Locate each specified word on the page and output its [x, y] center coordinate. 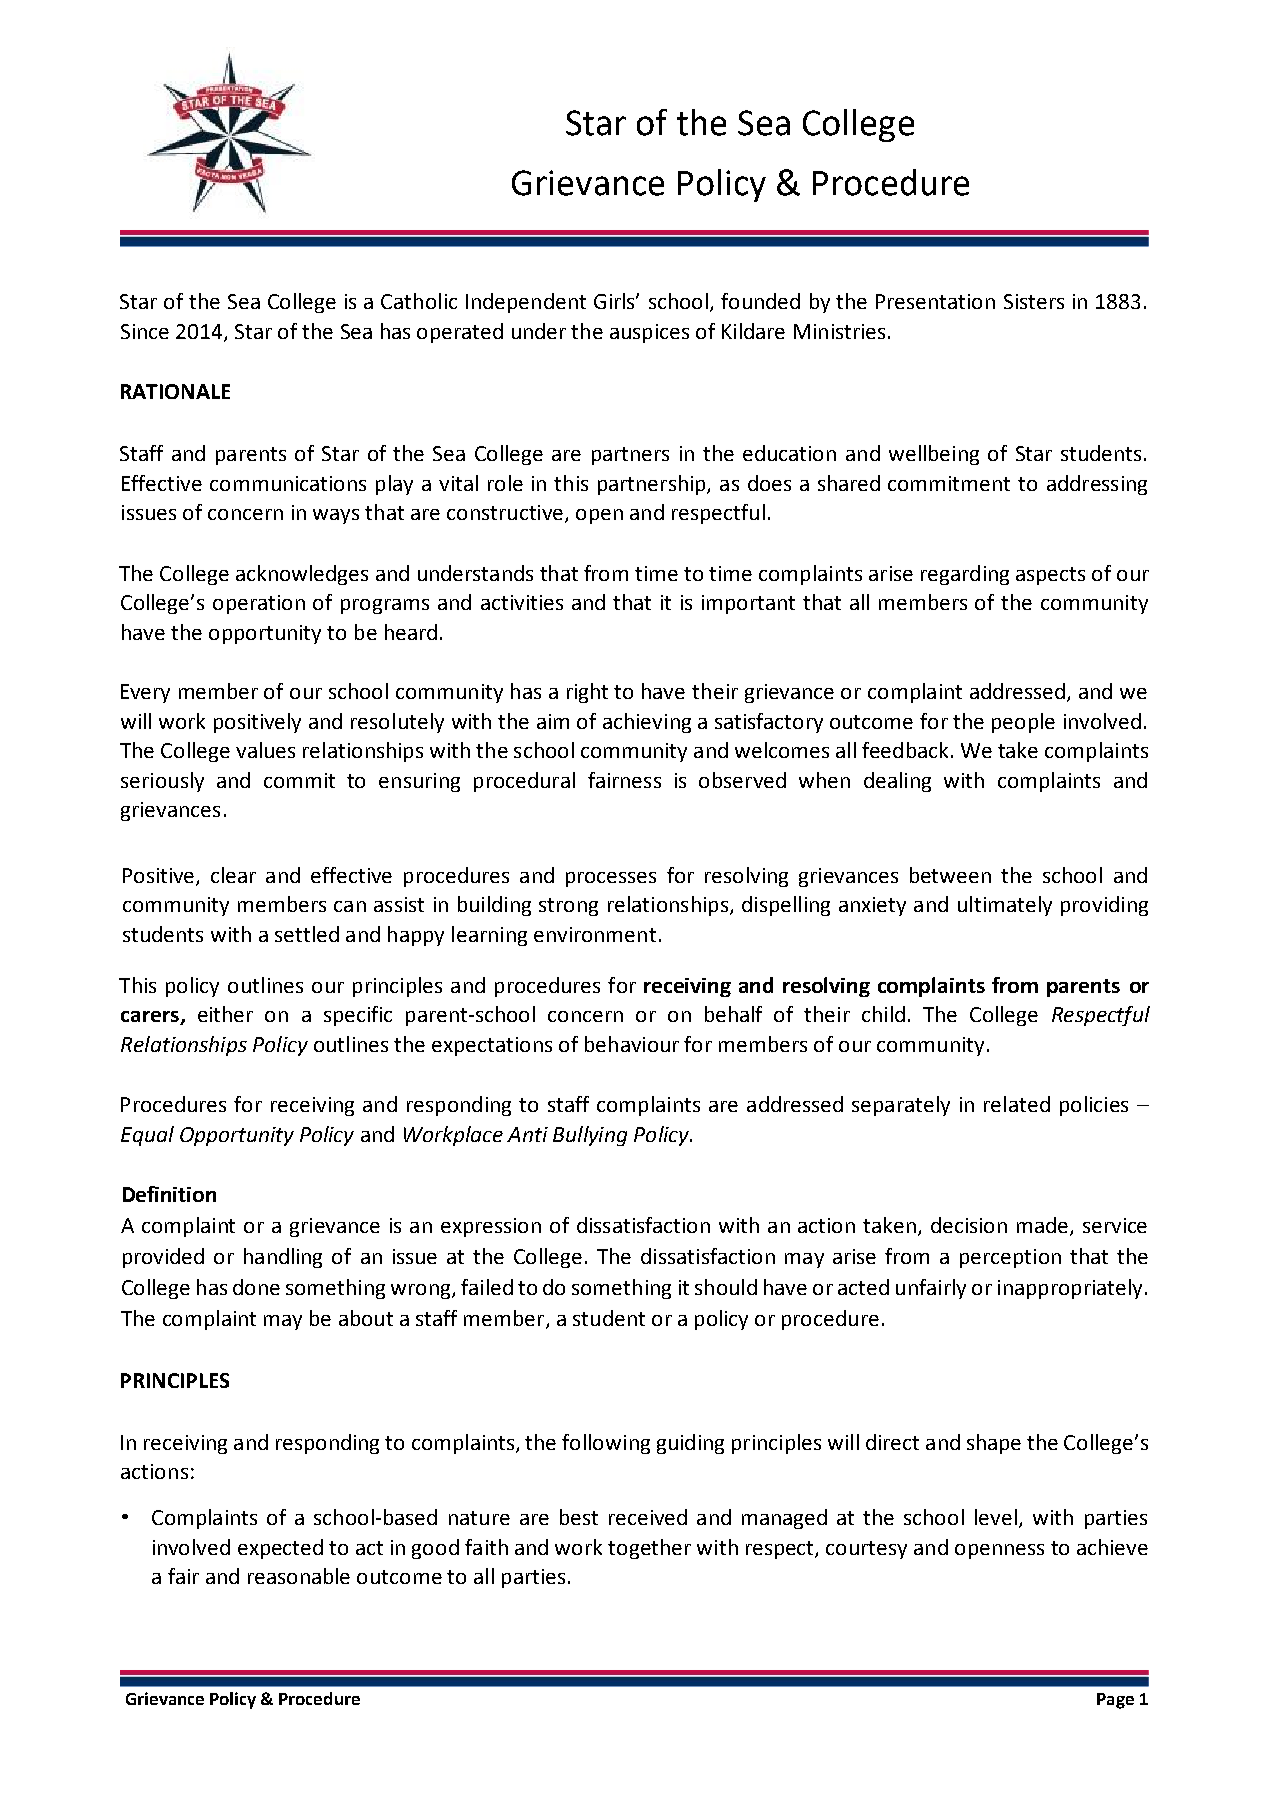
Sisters [1034, 301]
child [883, 1014]
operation [259, 604]
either [225, 1014]
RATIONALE [175, 391]
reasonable [299, 1576]
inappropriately [1070, 1289]
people [1023, 723]
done [256, 1287]
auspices [649, 333]
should [726, 1287]
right [587, 693]
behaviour [632, 1044]
